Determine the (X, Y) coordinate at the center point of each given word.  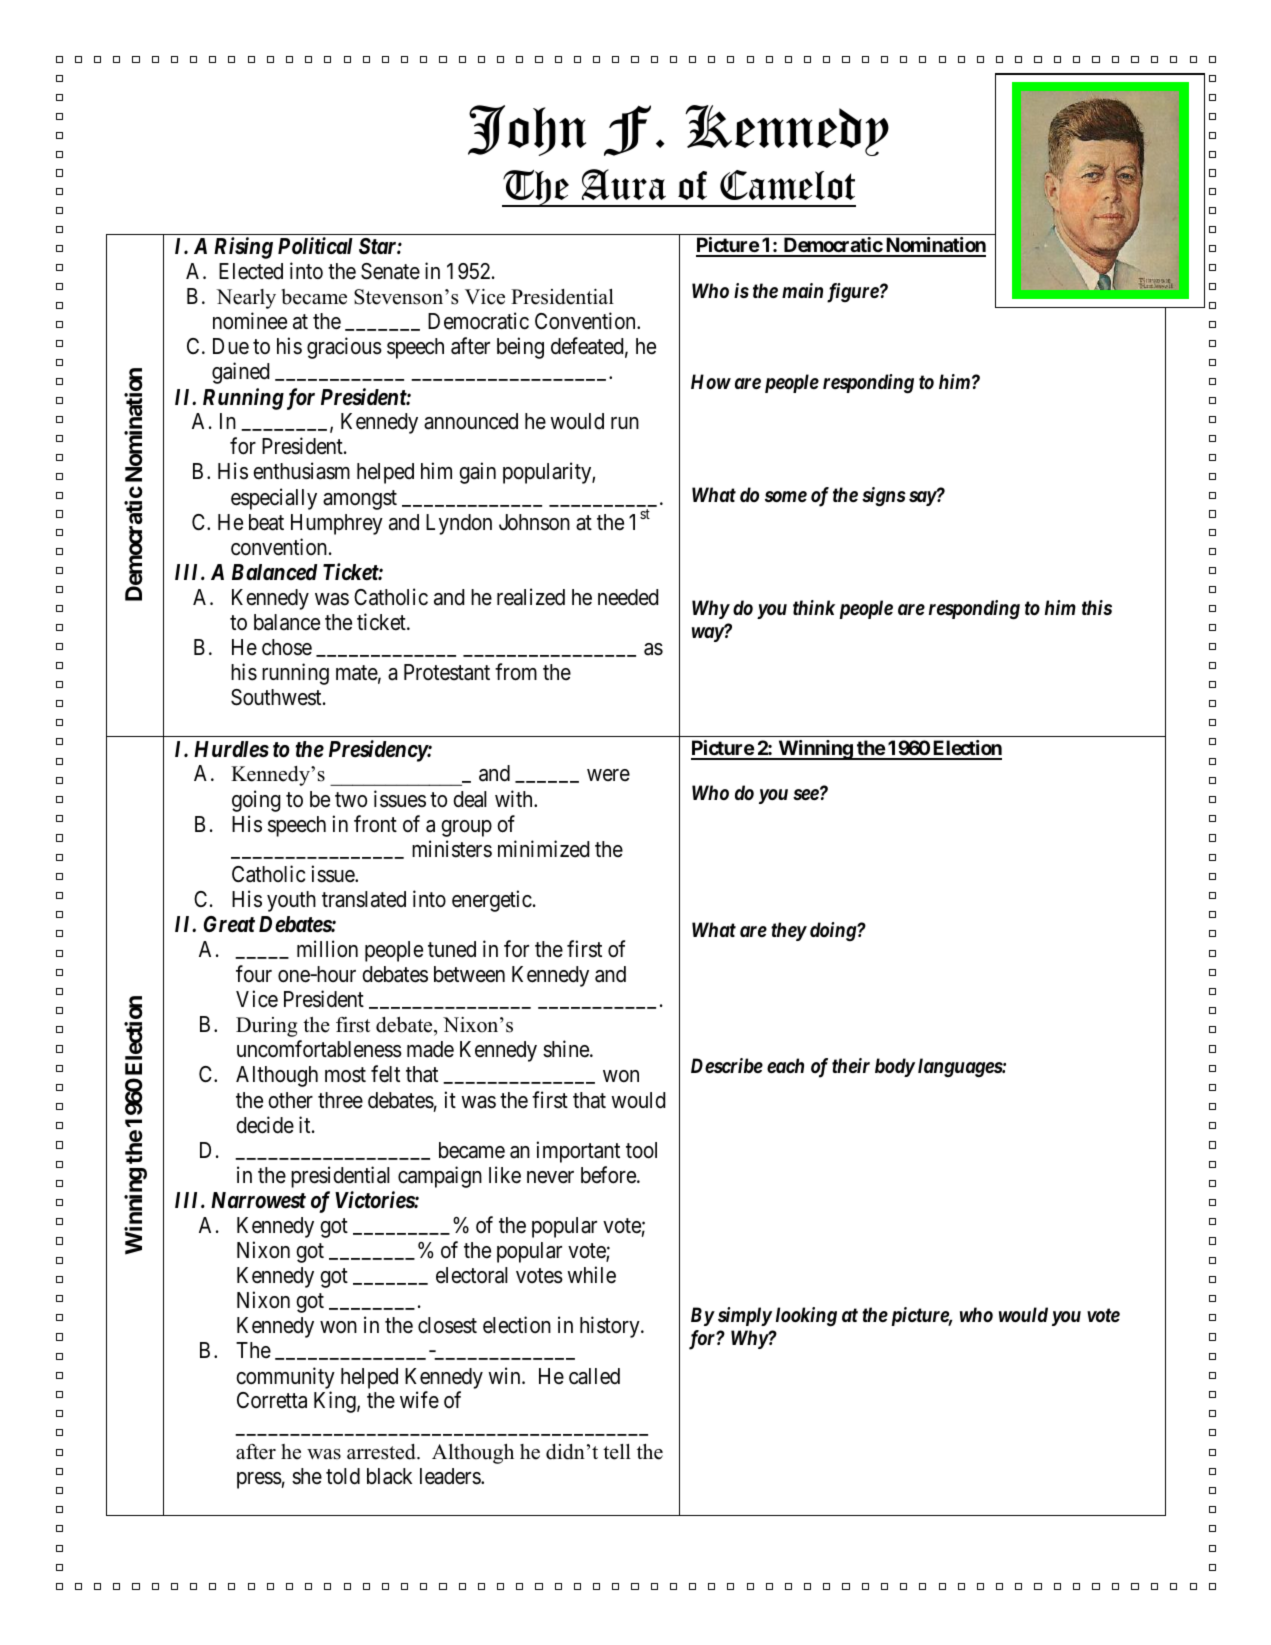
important (578, 1152)
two (351, 800)
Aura (624, 184)
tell (617, 1452)
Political (315, 246)
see (806, 795)
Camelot (787, 185)
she (307, 1476)
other (290, 1100)
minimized (543, 849)
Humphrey (337, 524)
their (851, 1065)
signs (884, 497)
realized (531, 597)
